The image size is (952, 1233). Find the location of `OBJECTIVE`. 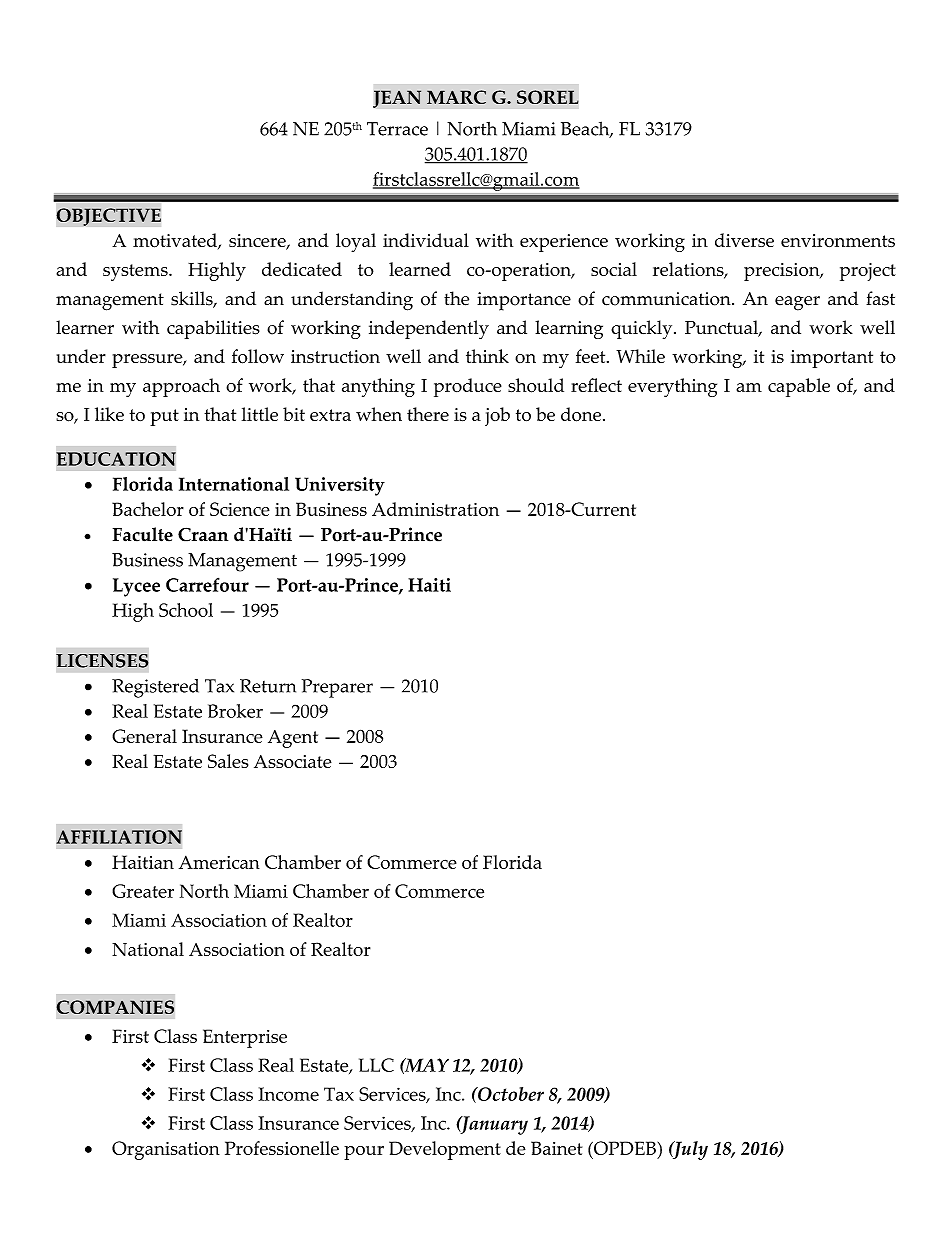

OBJECTIVE is located at coordinates (108, 217).
